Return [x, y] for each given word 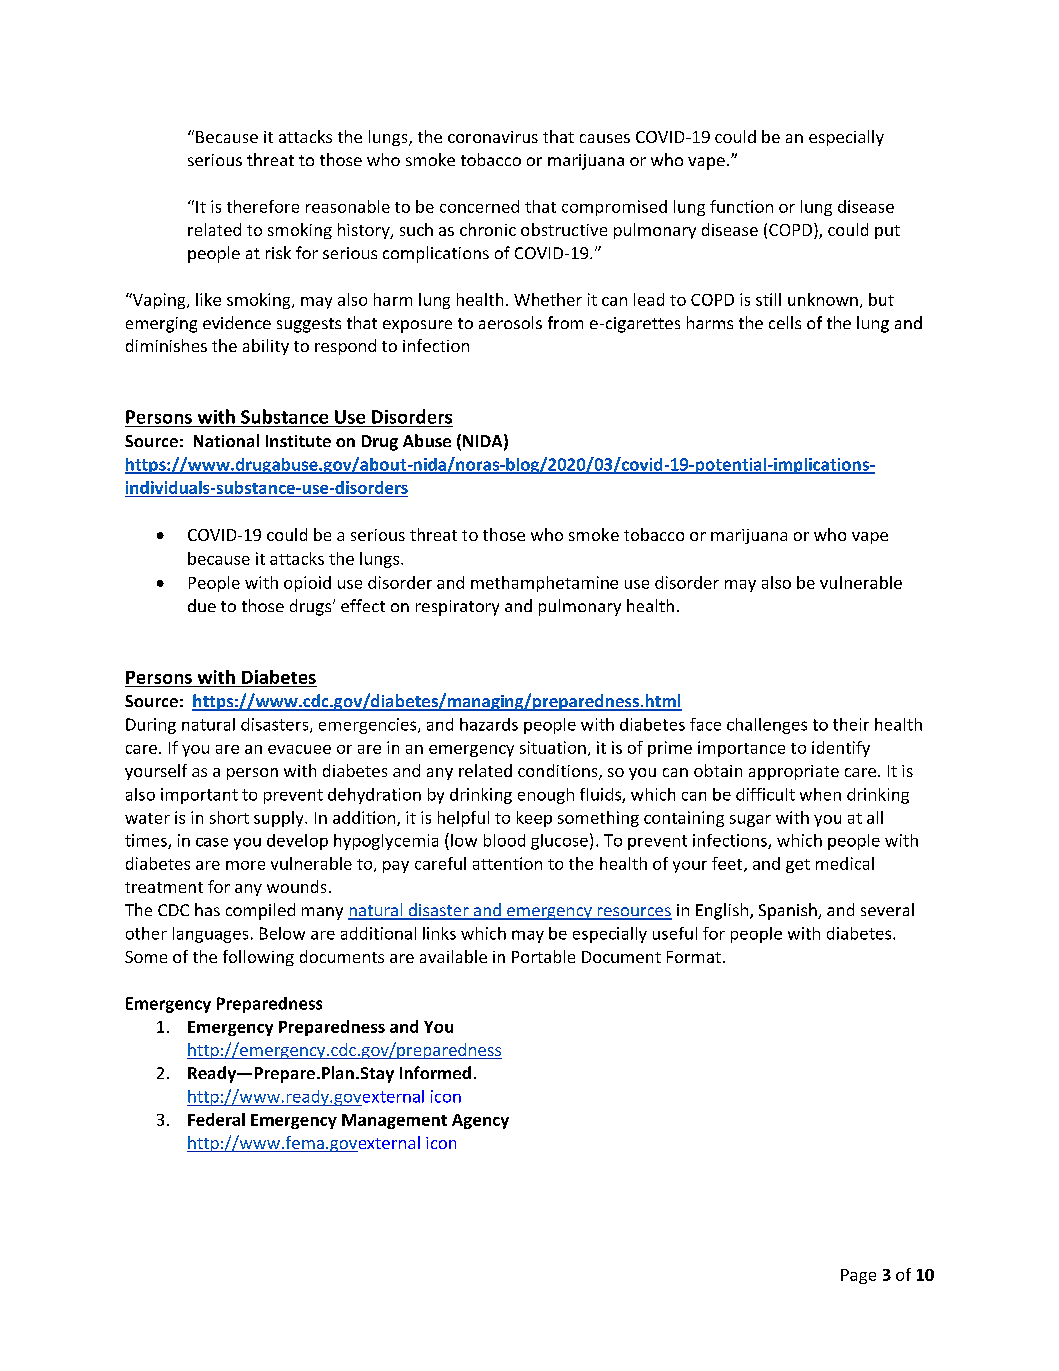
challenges [767, 726]
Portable [543, 956]
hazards [489, 724]
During [151, 726]
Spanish [789, 911]
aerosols [510, 322]
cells [785, 322]
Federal [216, 1119]
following [258, 958]
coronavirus [493, 137]
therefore [263, 206]
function [741, 206]
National [226, 440]
